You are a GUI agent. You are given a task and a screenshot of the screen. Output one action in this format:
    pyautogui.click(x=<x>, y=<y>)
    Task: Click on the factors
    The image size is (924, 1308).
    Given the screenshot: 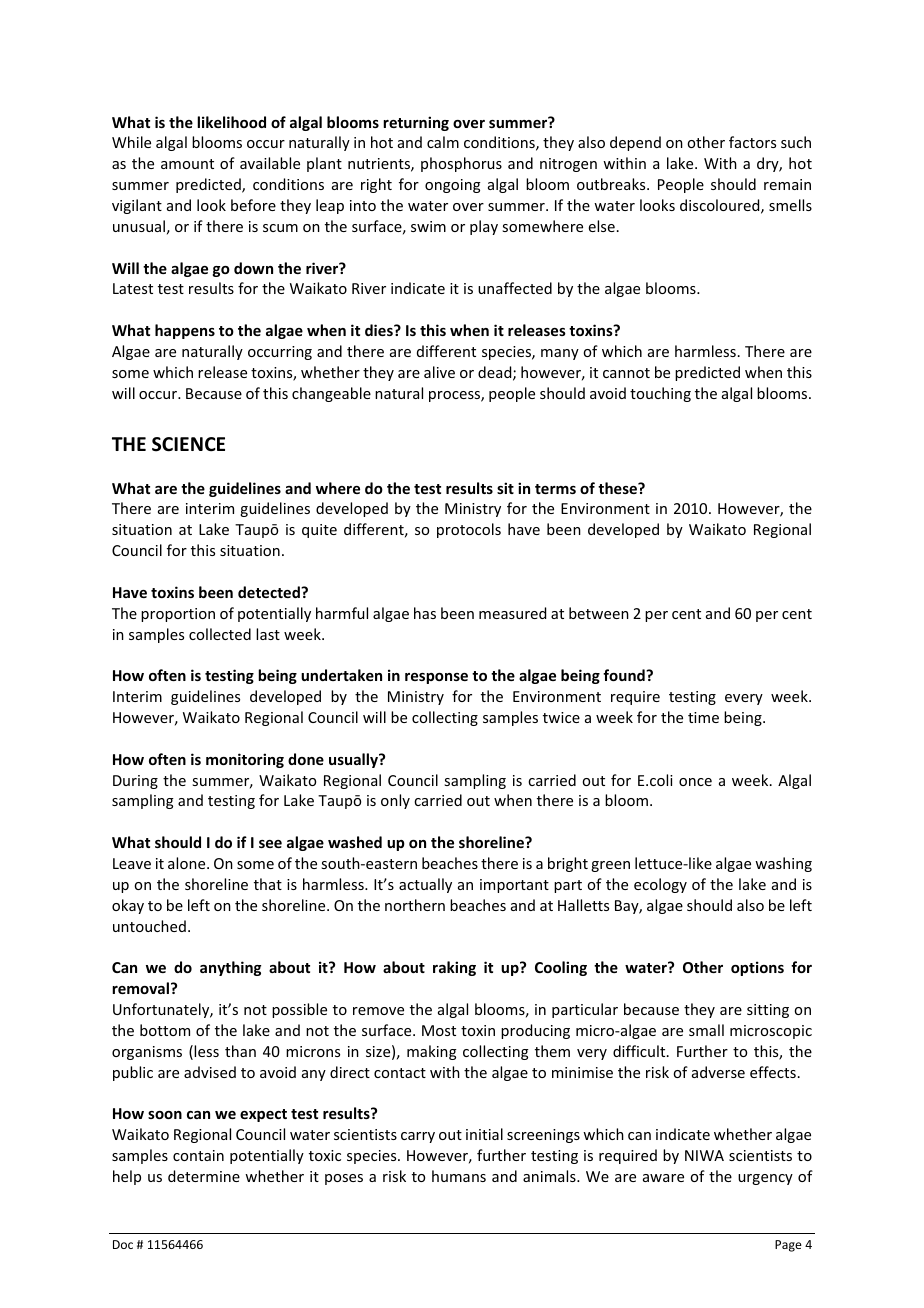 What is the action you would take?
    pyautogui.click(x=752, y=142)
